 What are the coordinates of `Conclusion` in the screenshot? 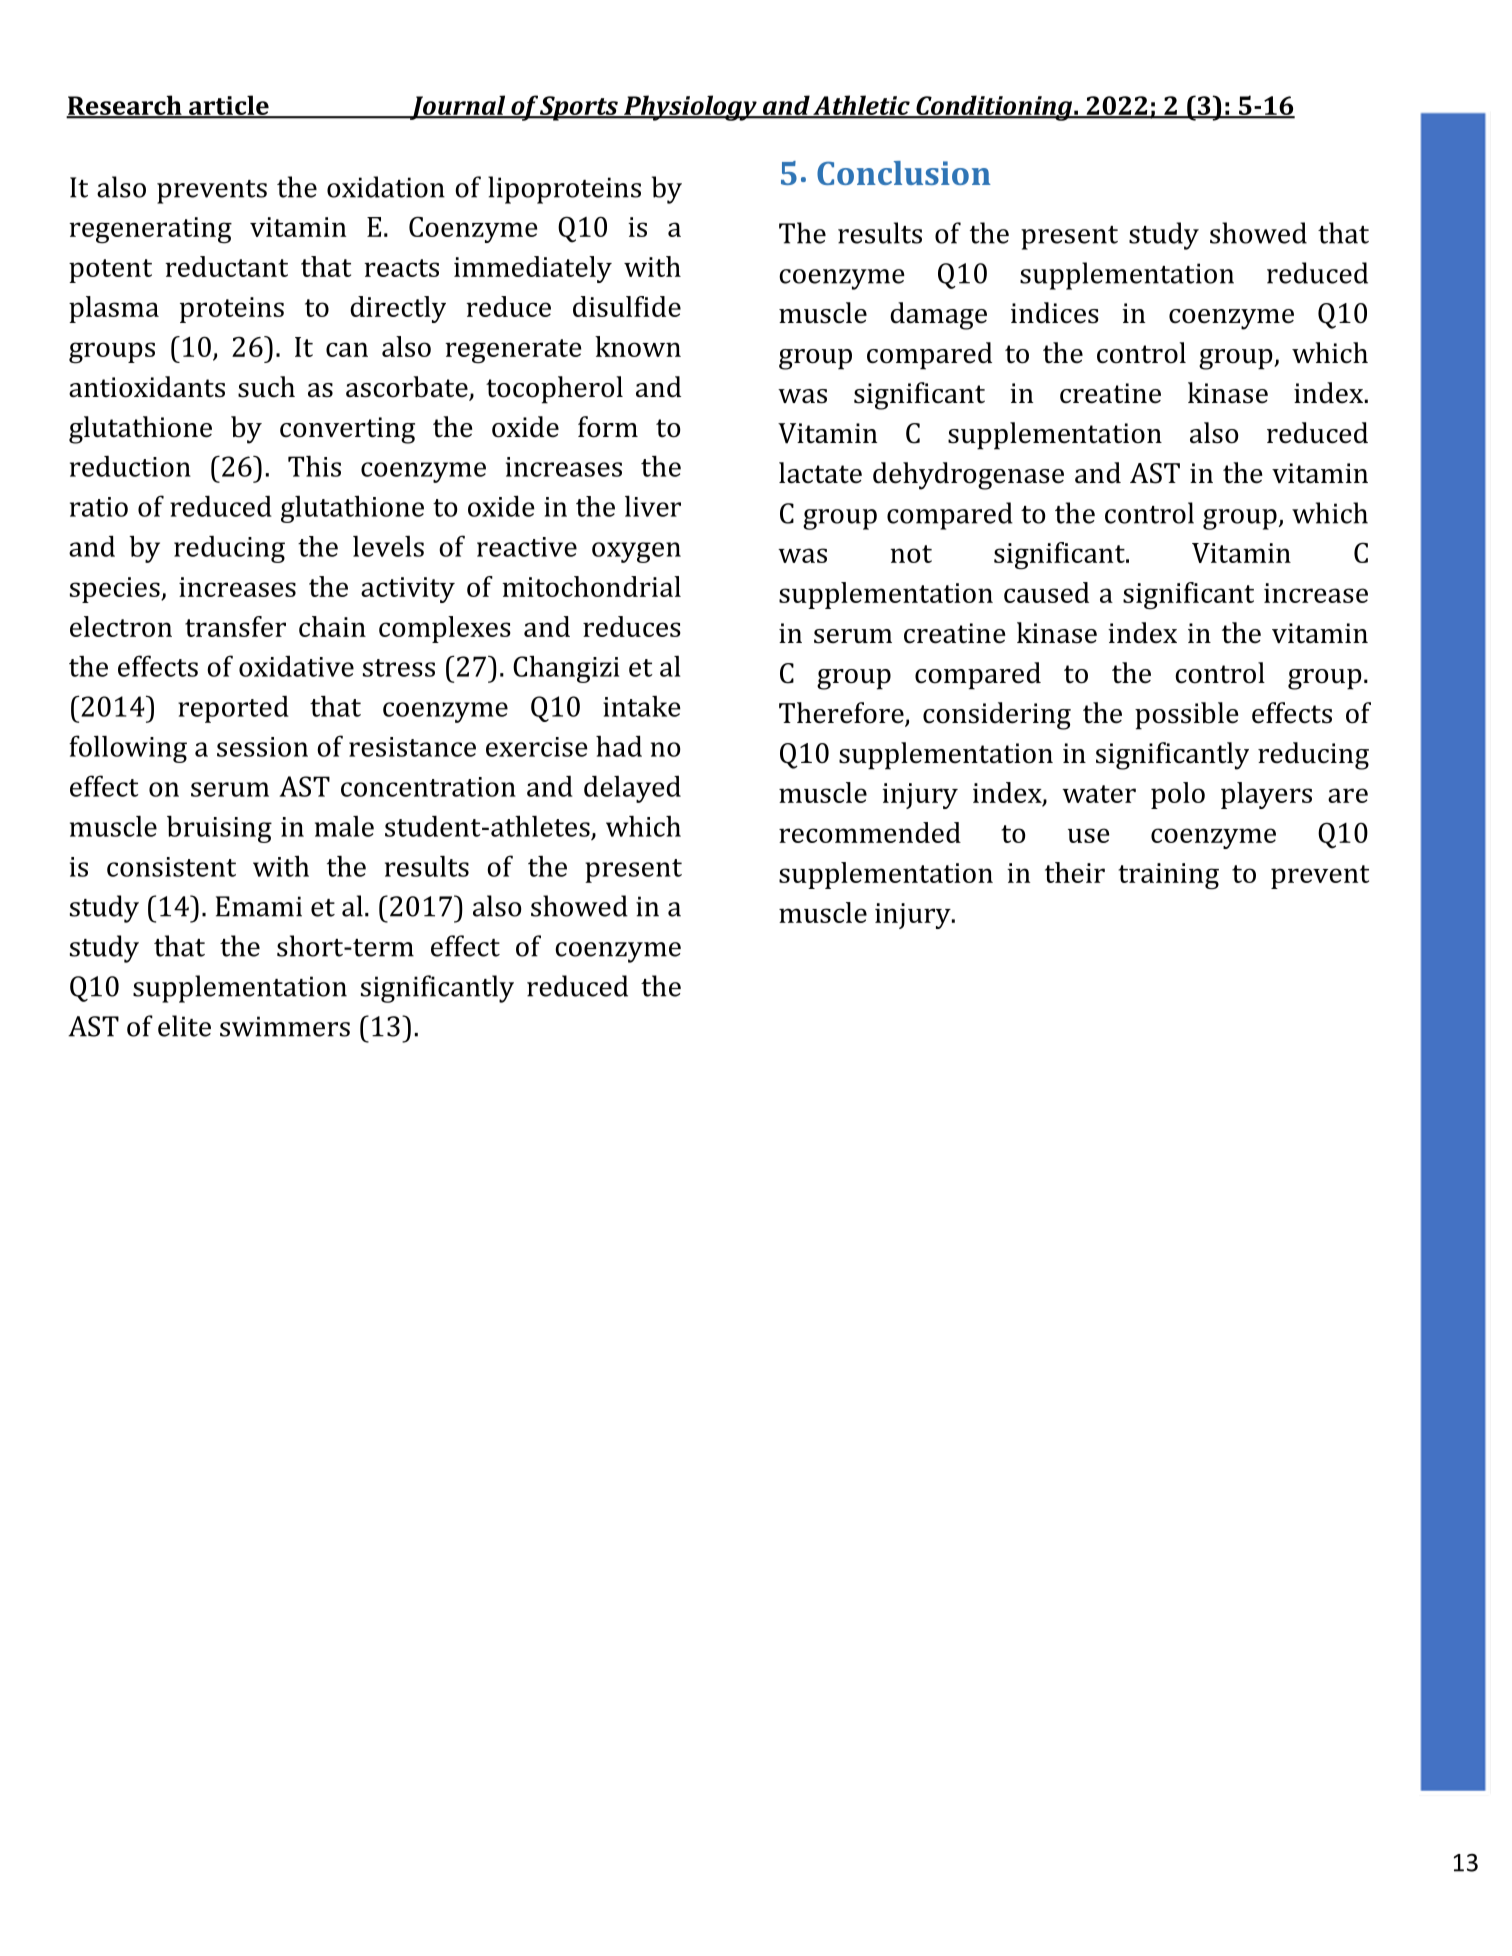 It's located at (904, 173).
